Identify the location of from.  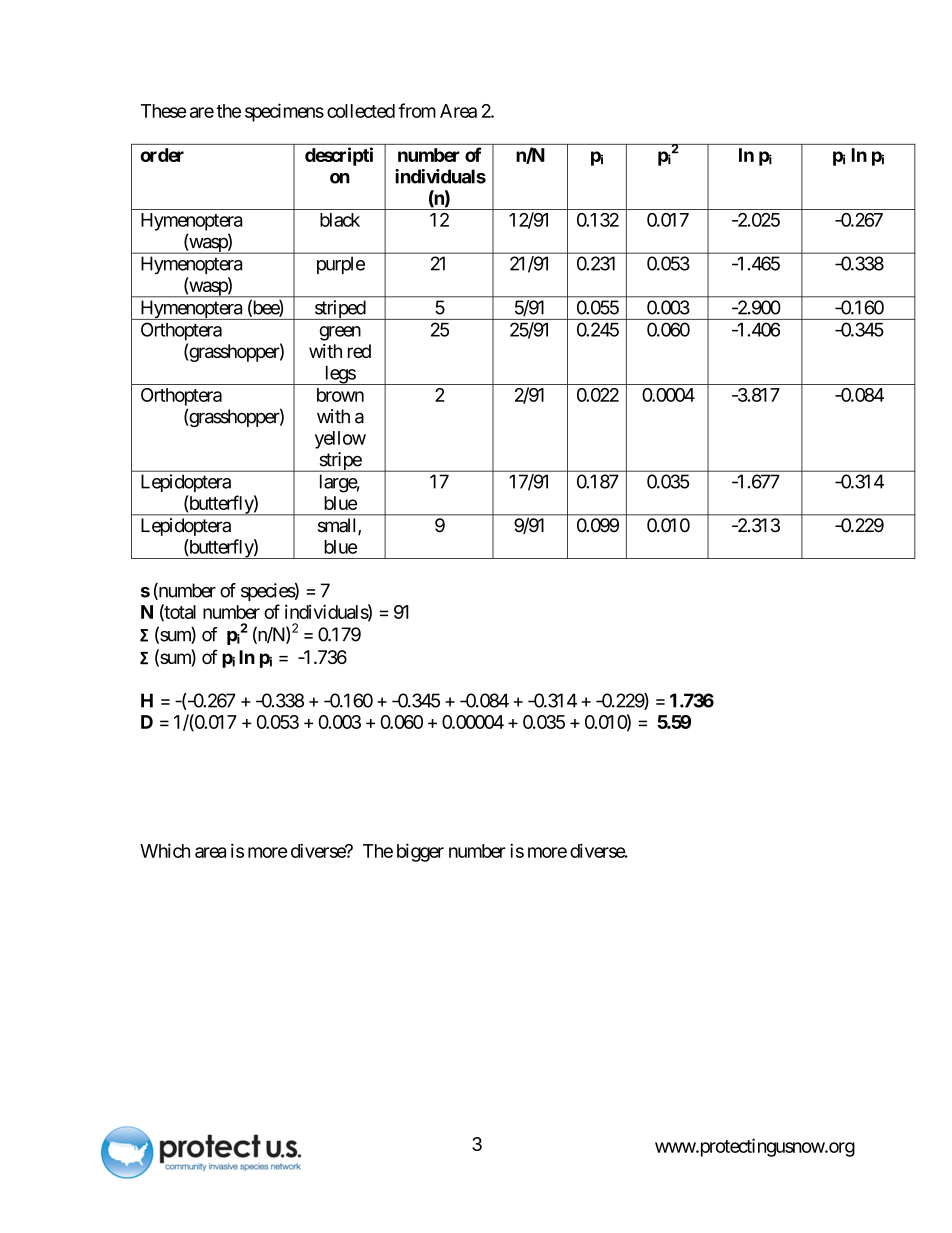
(417, 110).
